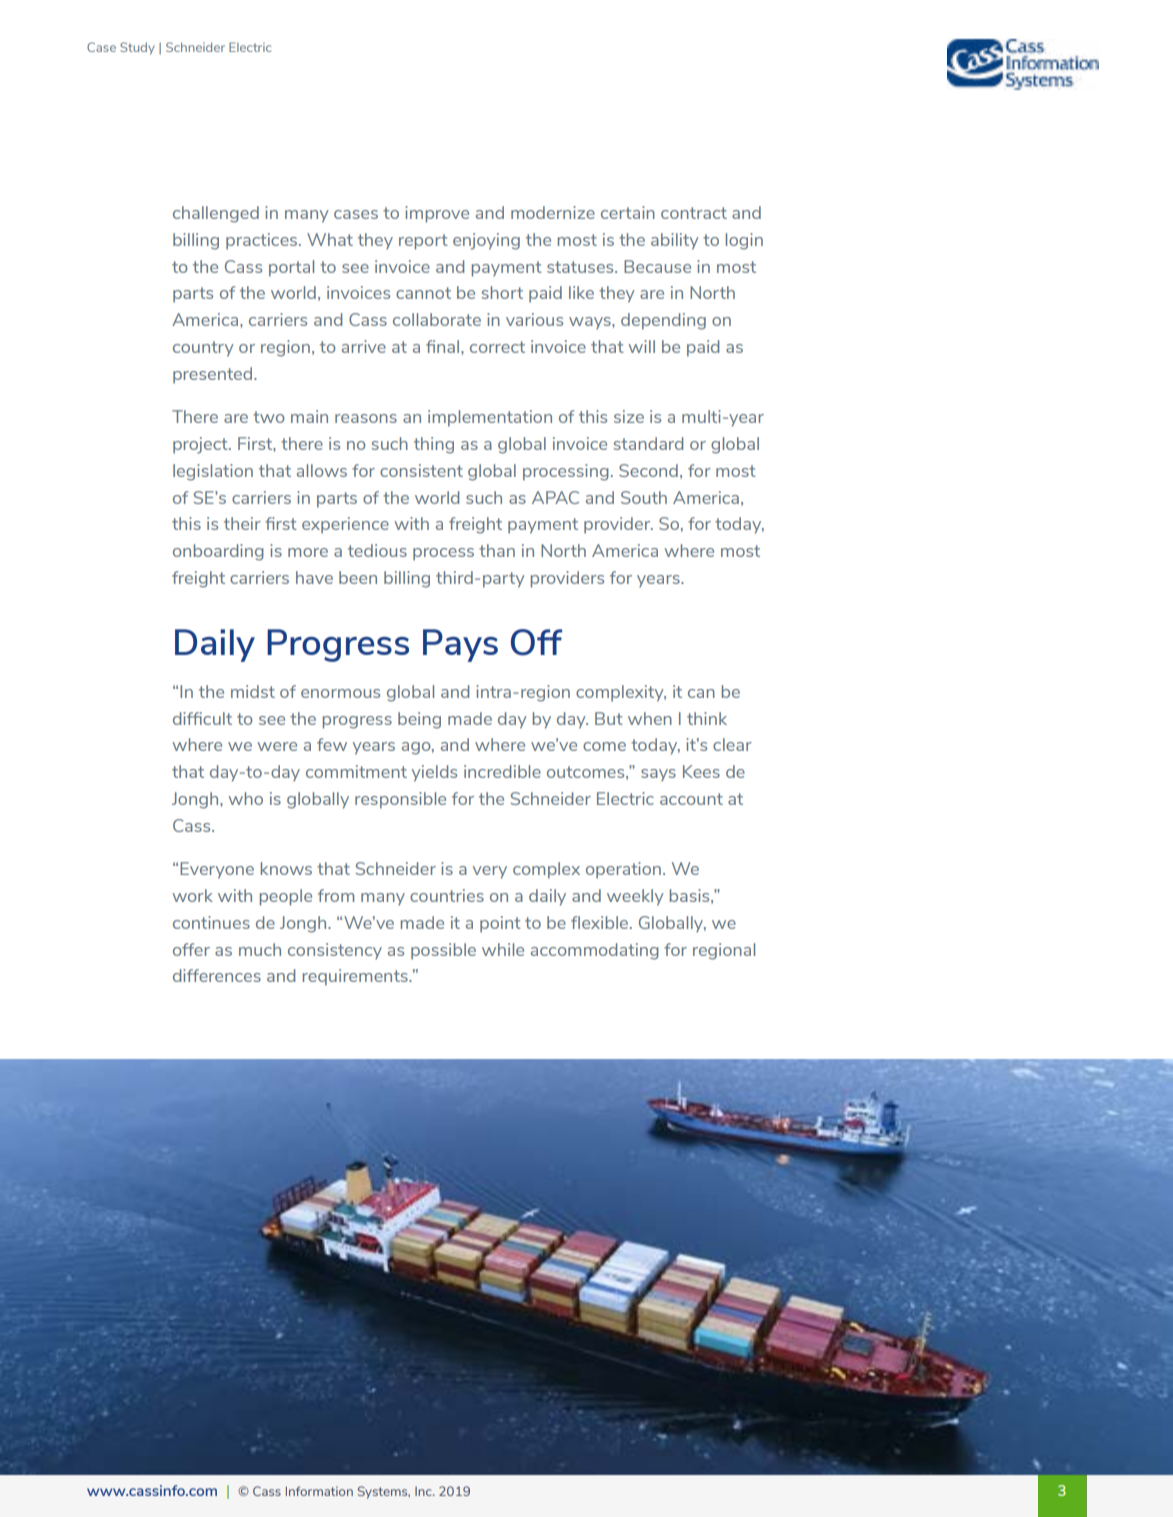  I want to click on Study, so click(137, 48).
